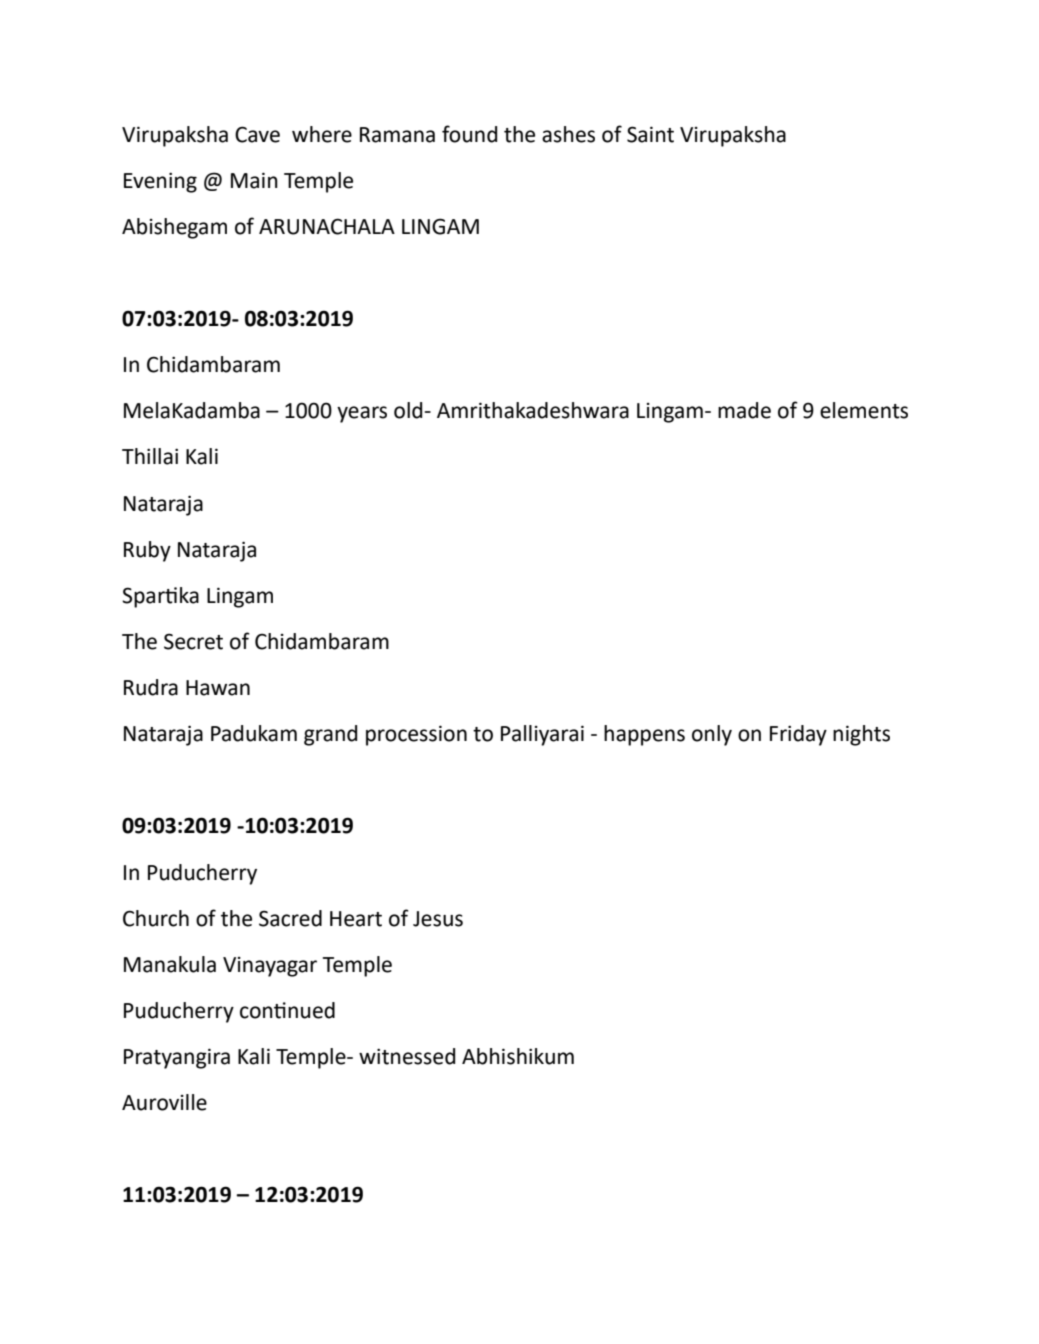 This screenshot has width=1039, height=1344. Describe the element at coordinates (416, 735) in the screenshot. I see `procession` at that location.
